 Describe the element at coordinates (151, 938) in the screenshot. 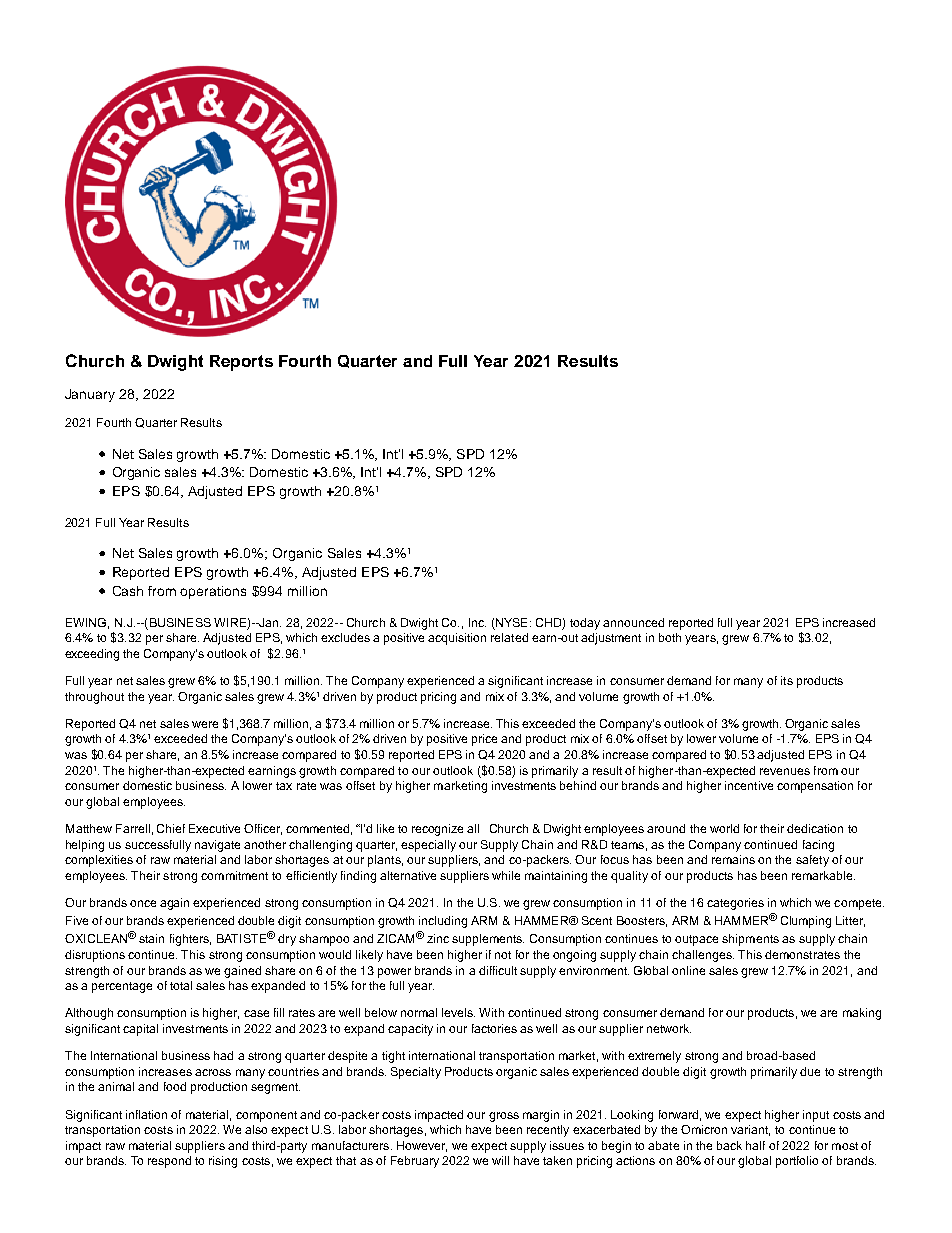

I see `stain` at that location.
